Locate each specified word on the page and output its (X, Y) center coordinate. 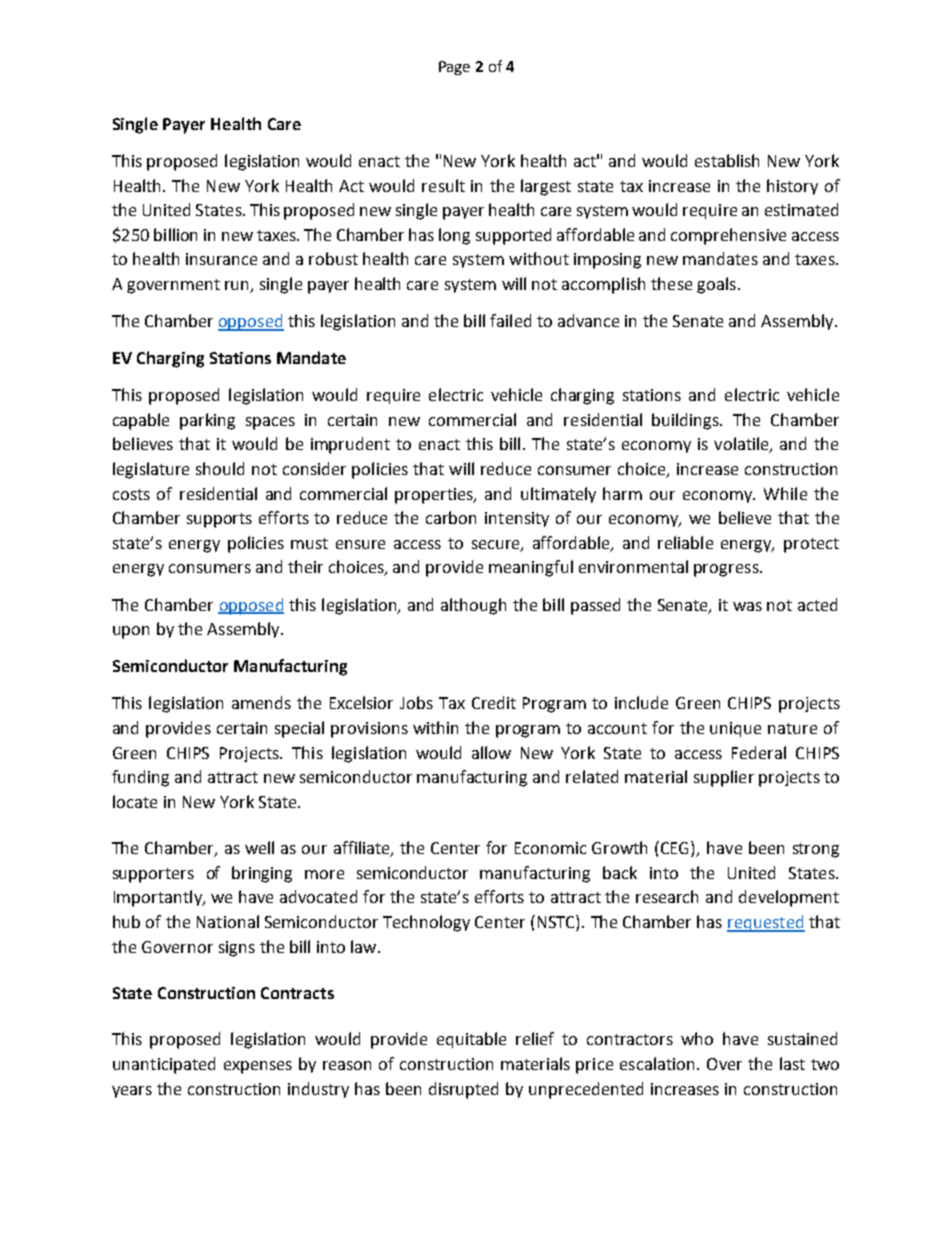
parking (207, 421)
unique (735, 729)
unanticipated (164, 1065)
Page (454, 68)
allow (491, 752)
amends (261, 702)
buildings (687, 421)
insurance (221, 259)
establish (727, 160)
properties (435, 496)
